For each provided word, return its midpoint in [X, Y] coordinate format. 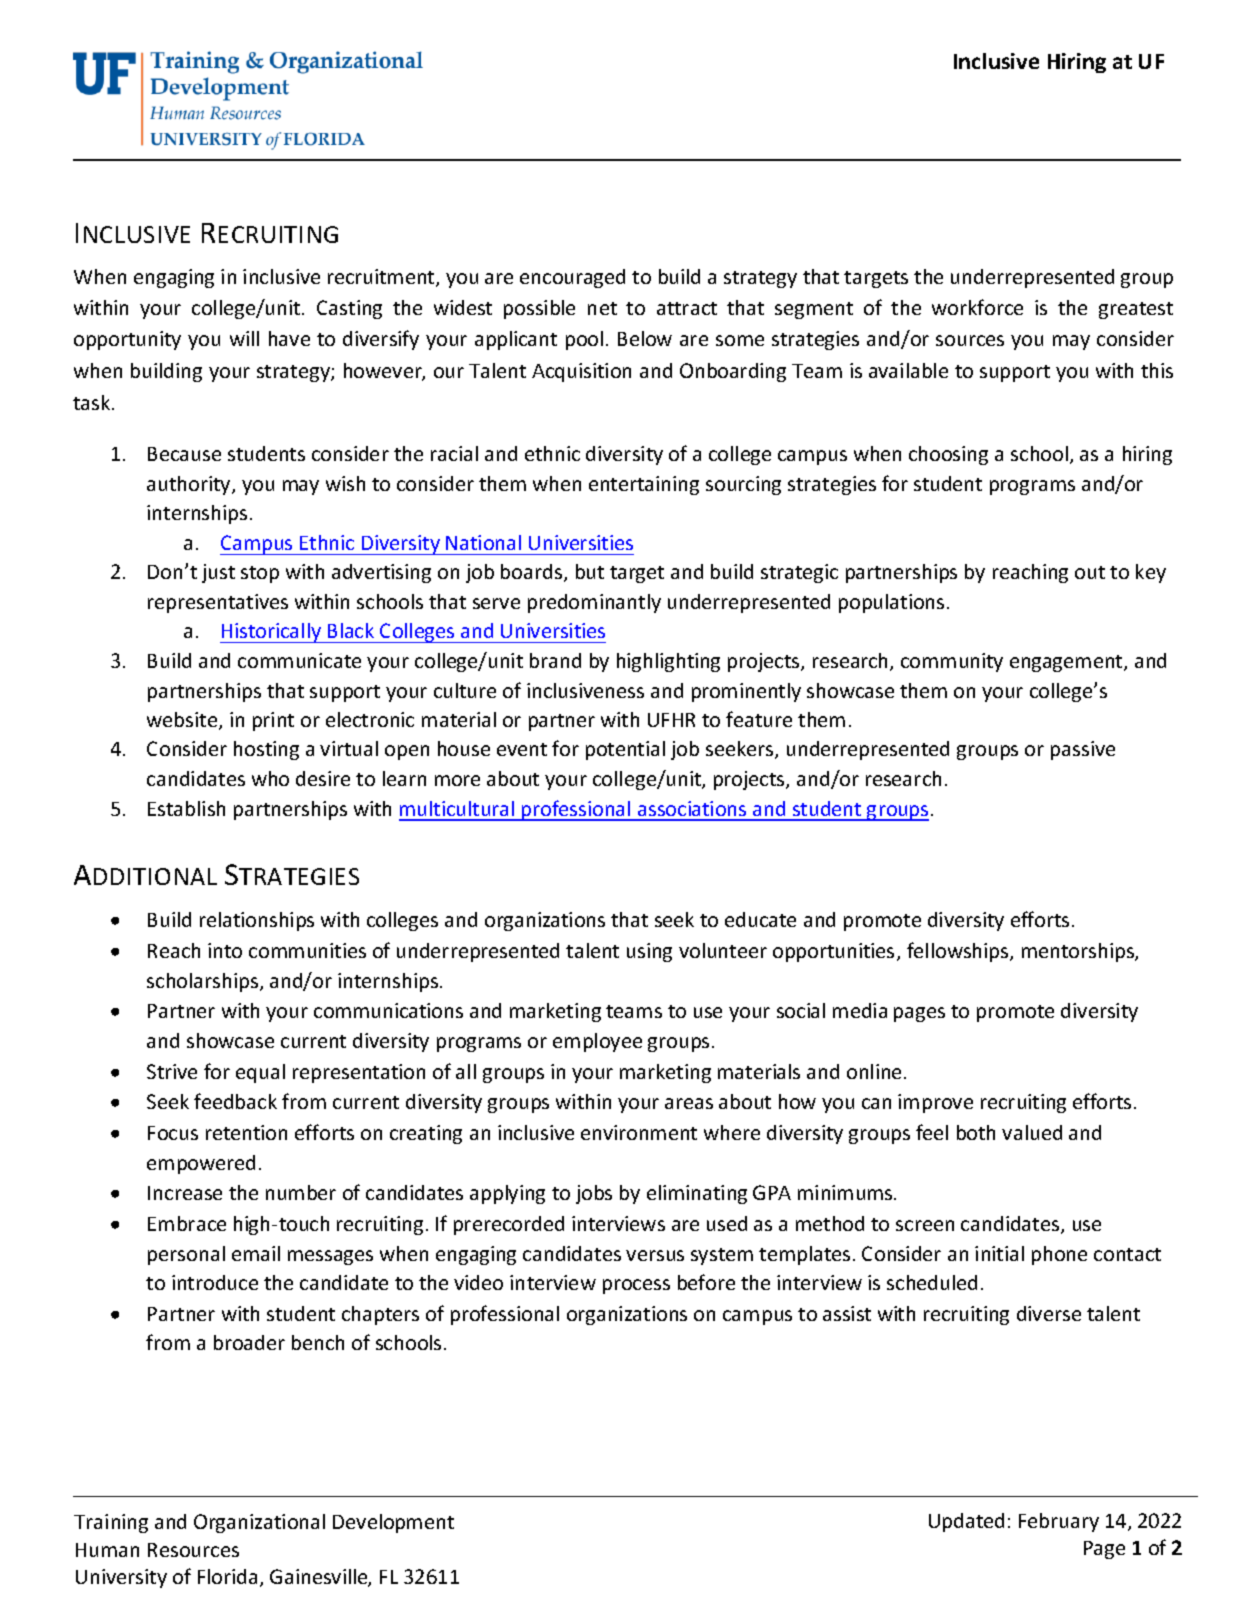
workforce [977, 307]
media [860, 1010]
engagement [1067, 663]
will [244, 338]
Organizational [259, 1523]
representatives [218, 603]
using [649, 952]
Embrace [187, 1223]
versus [655, 1255]
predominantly [594, 603]
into [225, 950]
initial [999, 1253]
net [602, 308]
